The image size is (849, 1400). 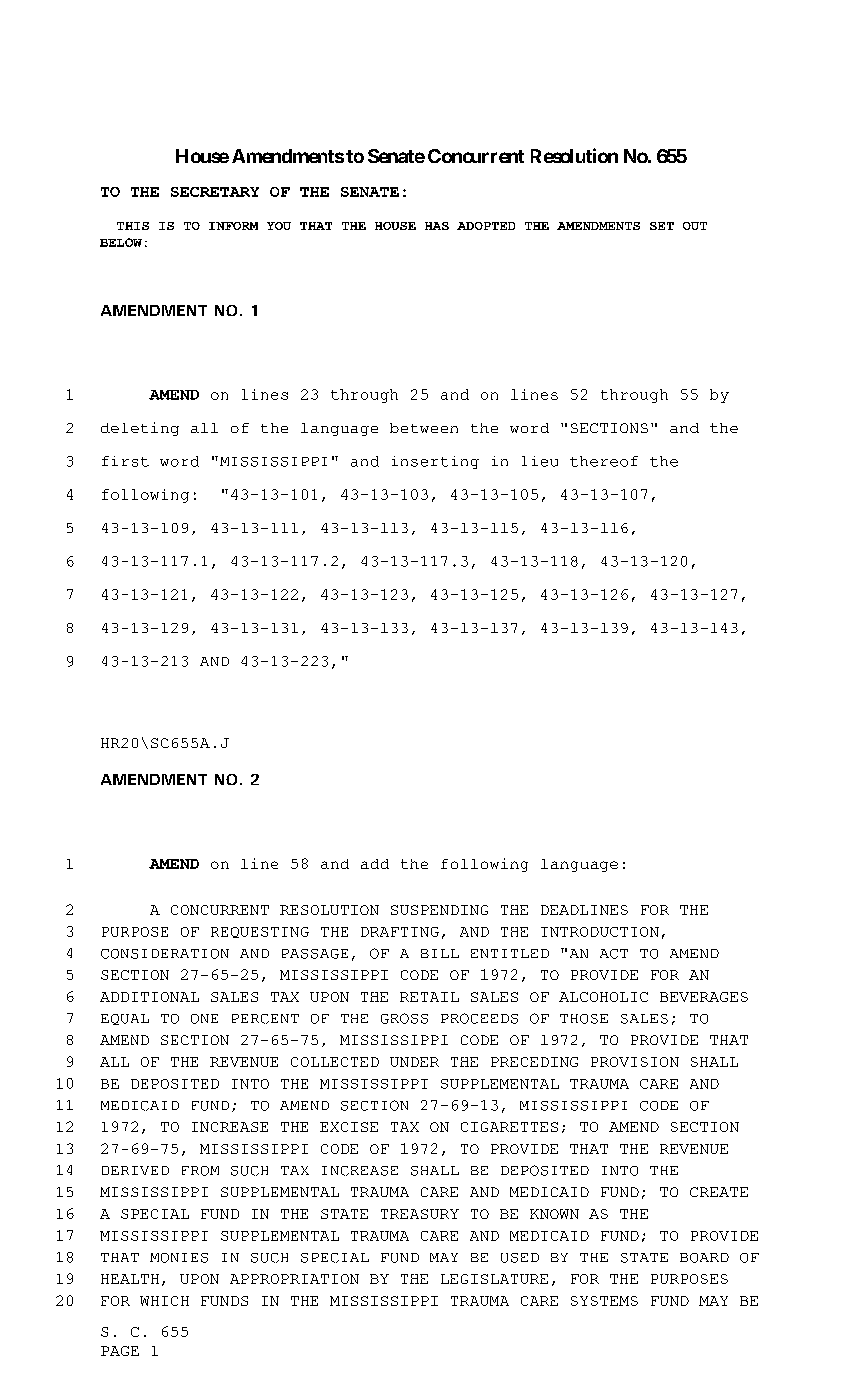 I want to click on SUSPENDING, so click(x=439, y=910).
